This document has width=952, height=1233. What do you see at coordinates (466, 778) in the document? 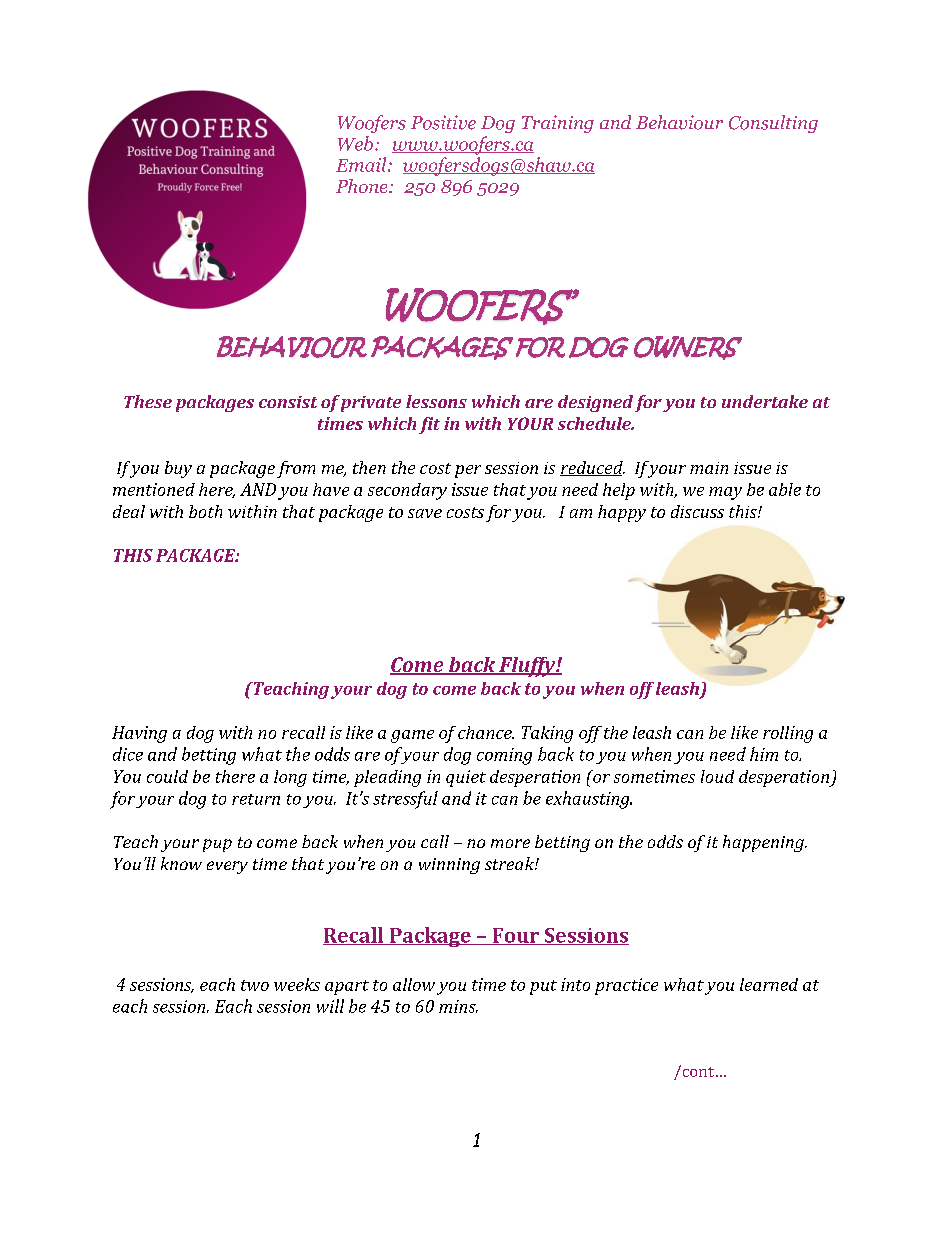
I see `quiet` at bounding box center [466, 778].
